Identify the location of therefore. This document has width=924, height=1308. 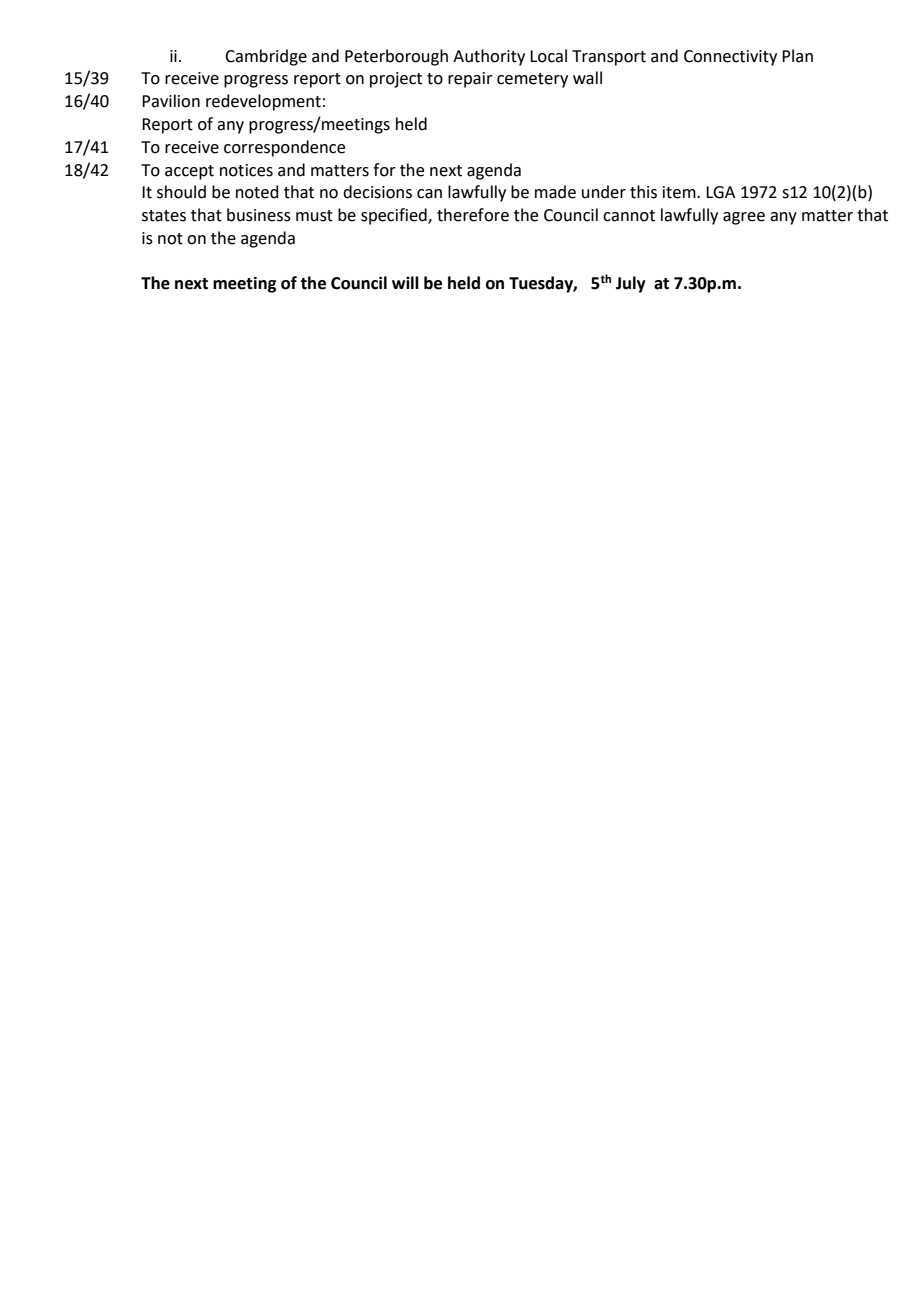
(473, 215).
